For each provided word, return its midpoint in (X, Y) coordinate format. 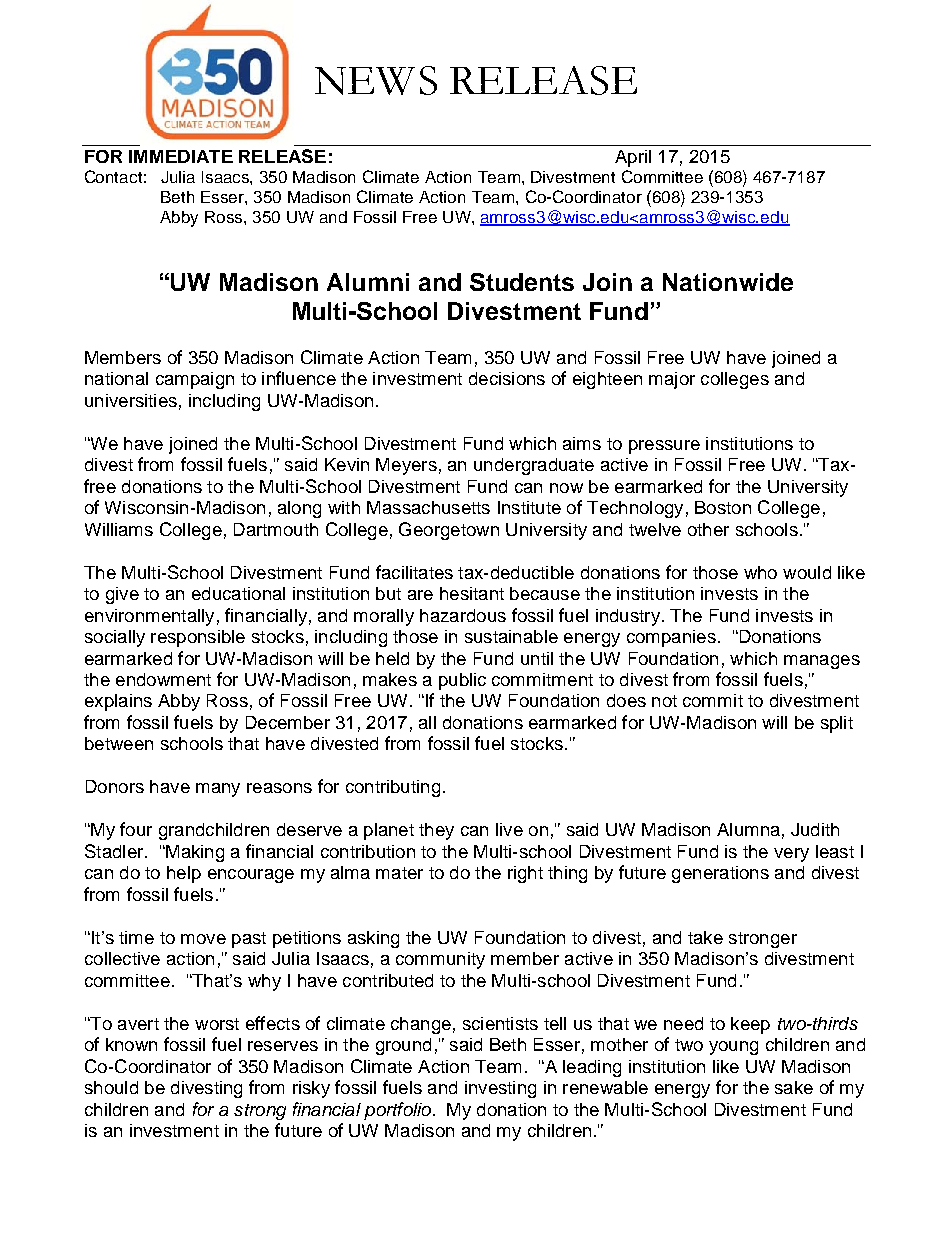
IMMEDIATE (181, 156)
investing (500, 1089)
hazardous (463, 615)
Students (522, 282)
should (111, 1087)
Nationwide (728, 282)
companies (671, 638)
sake (794, 1087)
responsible (198, 638)
